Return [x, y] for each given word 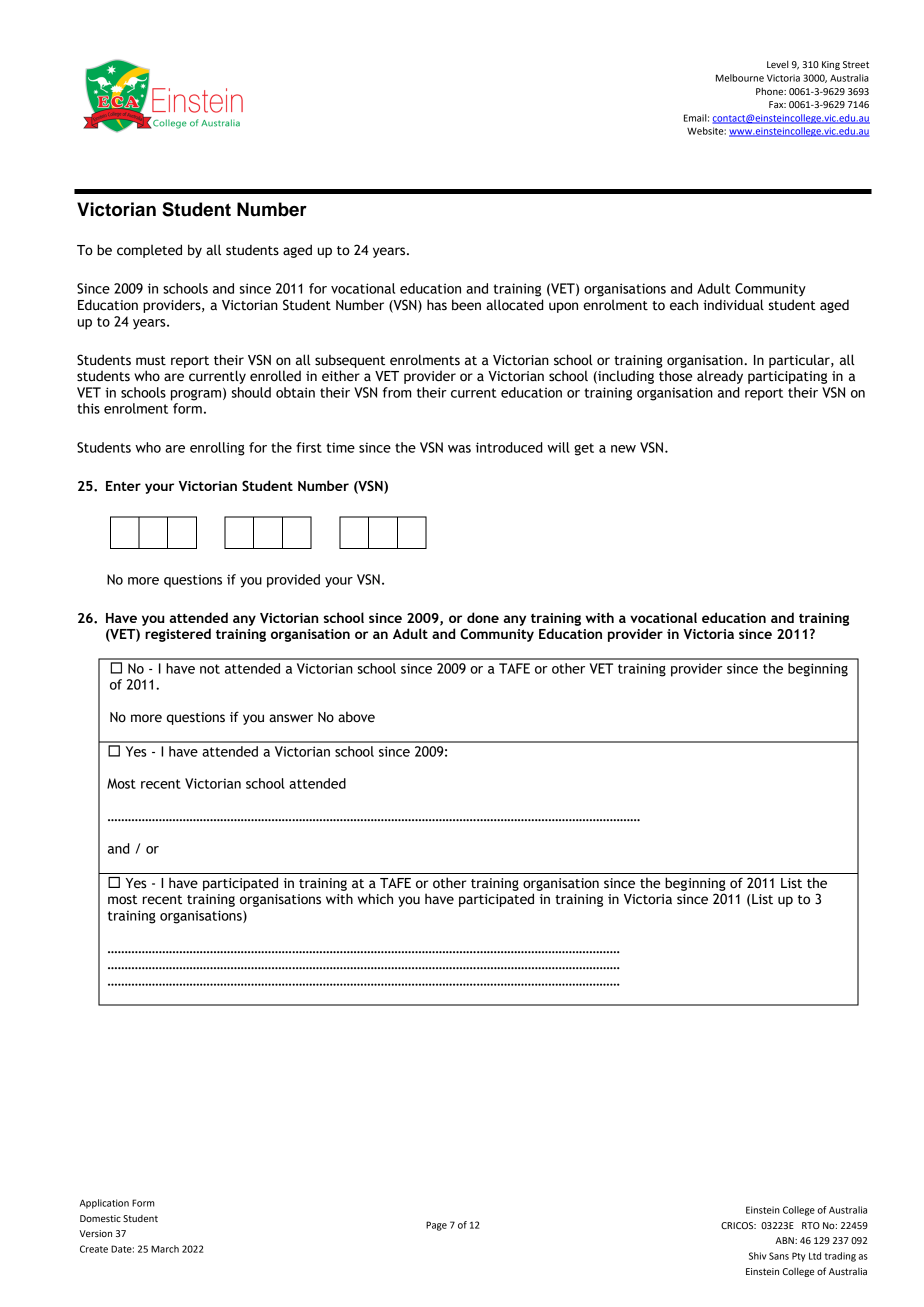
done [483, 617]
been [466, 305]
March [165, 1249]
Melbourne [740, 78]
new [623, 449]
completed [149, 251]
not [210, 669]
